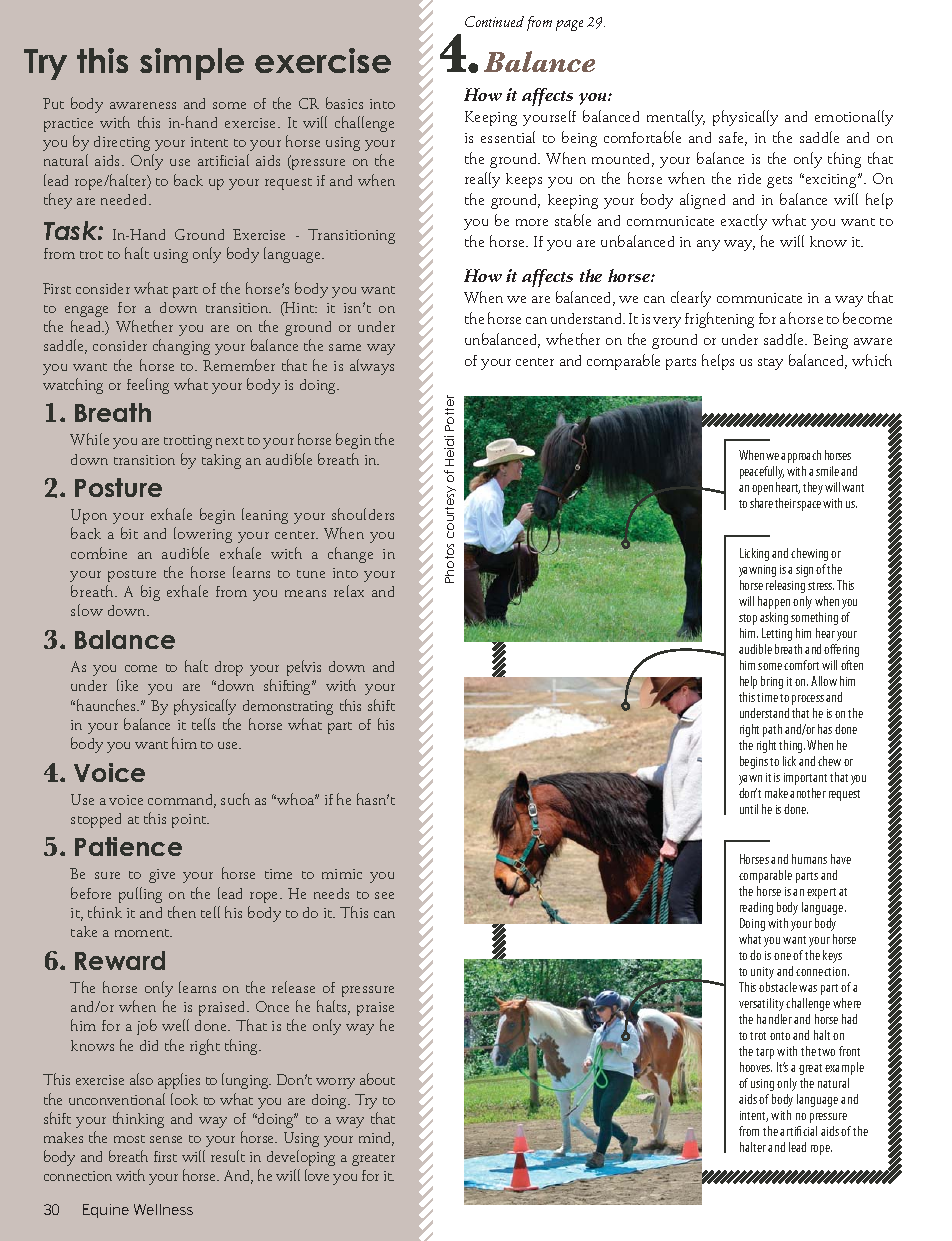  What do you see at coordinates (494, 21) in the screenshot?
I see `Continued` at bounding box center [494, 21].
